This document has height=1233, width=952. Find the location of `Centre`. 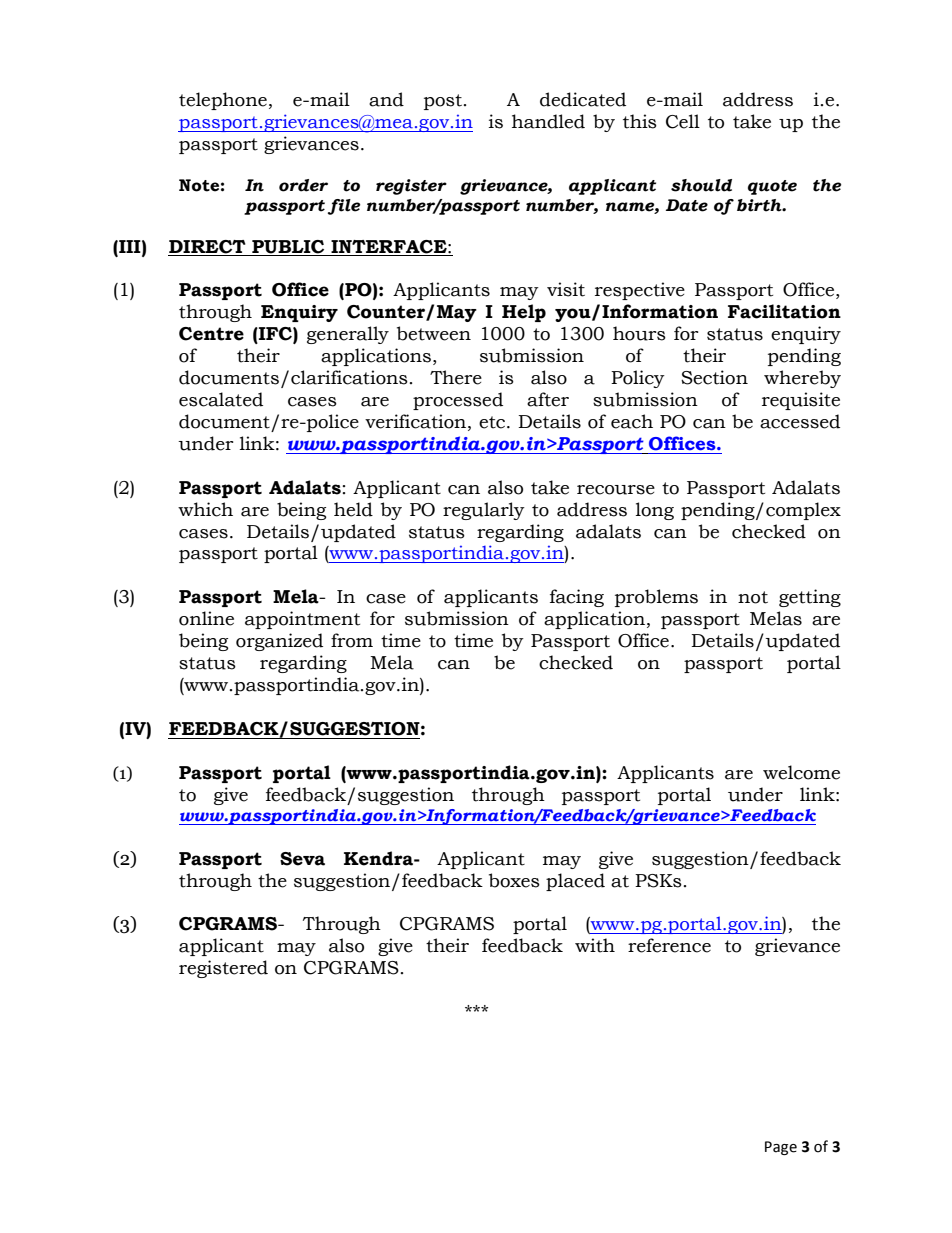

Centre is located at coordinates (211, 334).
